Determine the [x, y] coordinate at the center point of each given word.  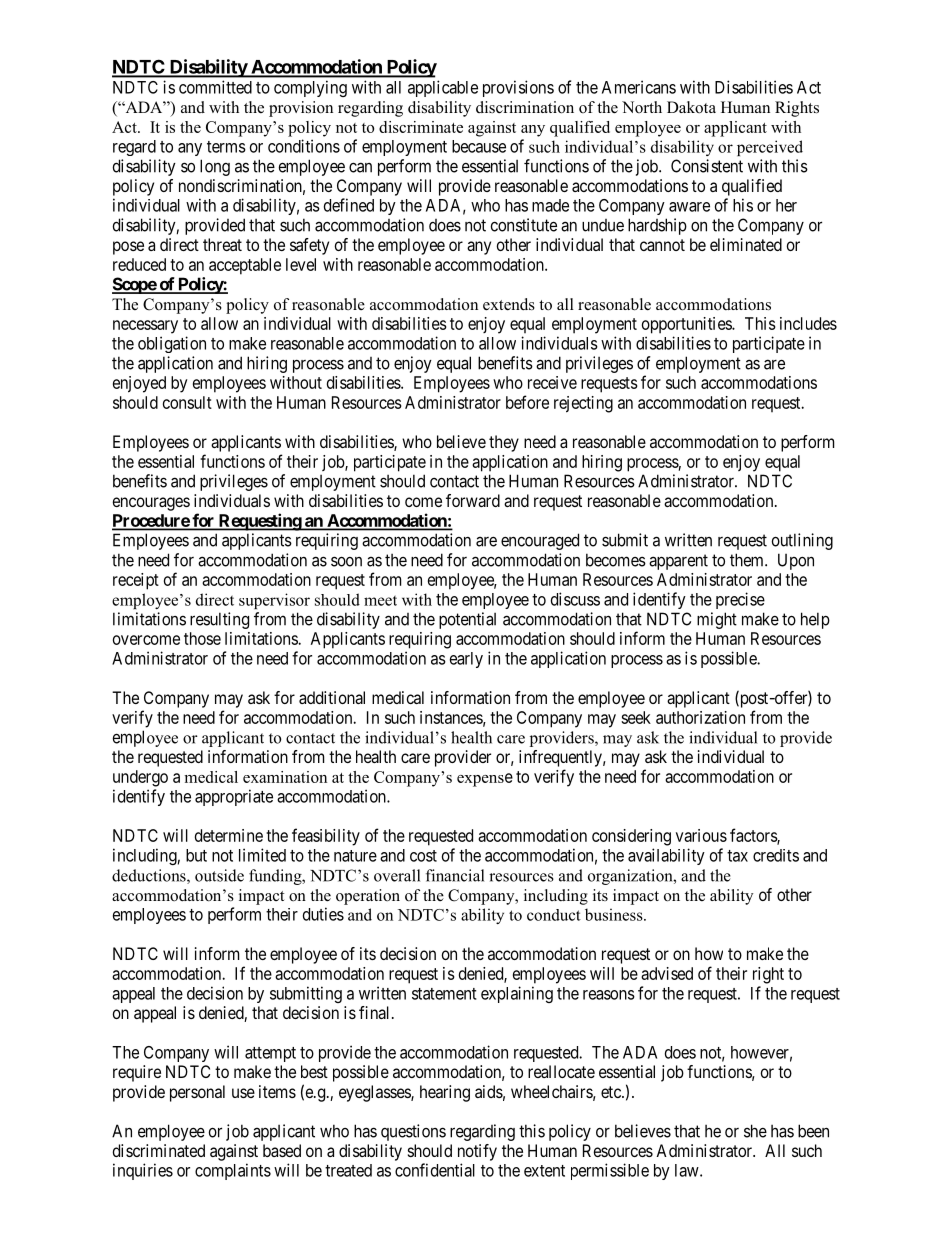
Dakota [691, 107]
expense [485, 780]
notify [477, 1152]
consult [187, 402]
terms [226, 147]
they [504, 443]
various [701, 835]
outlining [802, 541]
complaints [233, 1171]
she [755, 1131]
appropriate [234, 797]
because [479, 146]
